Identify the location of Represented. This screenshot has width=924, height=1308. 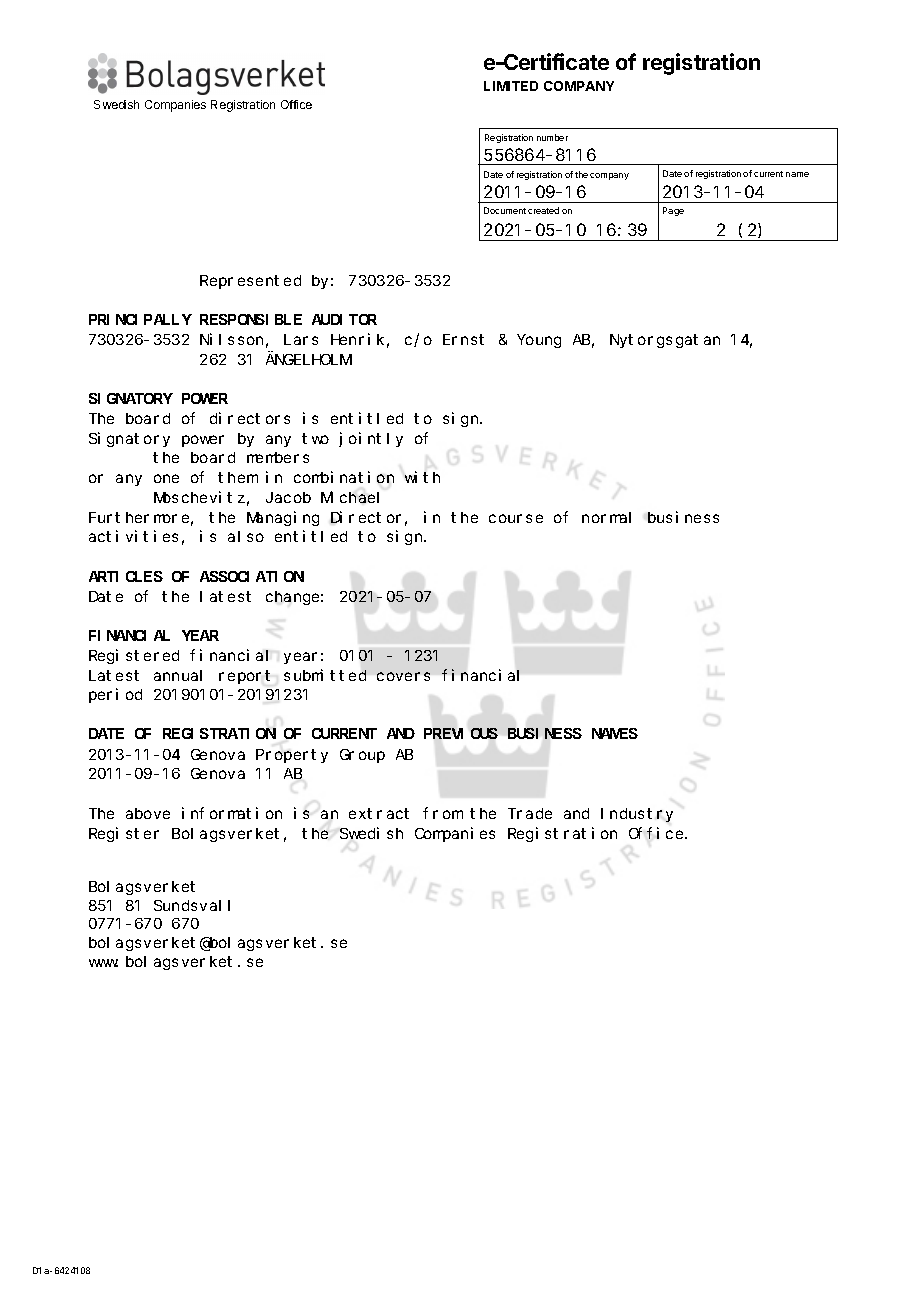
(250, 282).
